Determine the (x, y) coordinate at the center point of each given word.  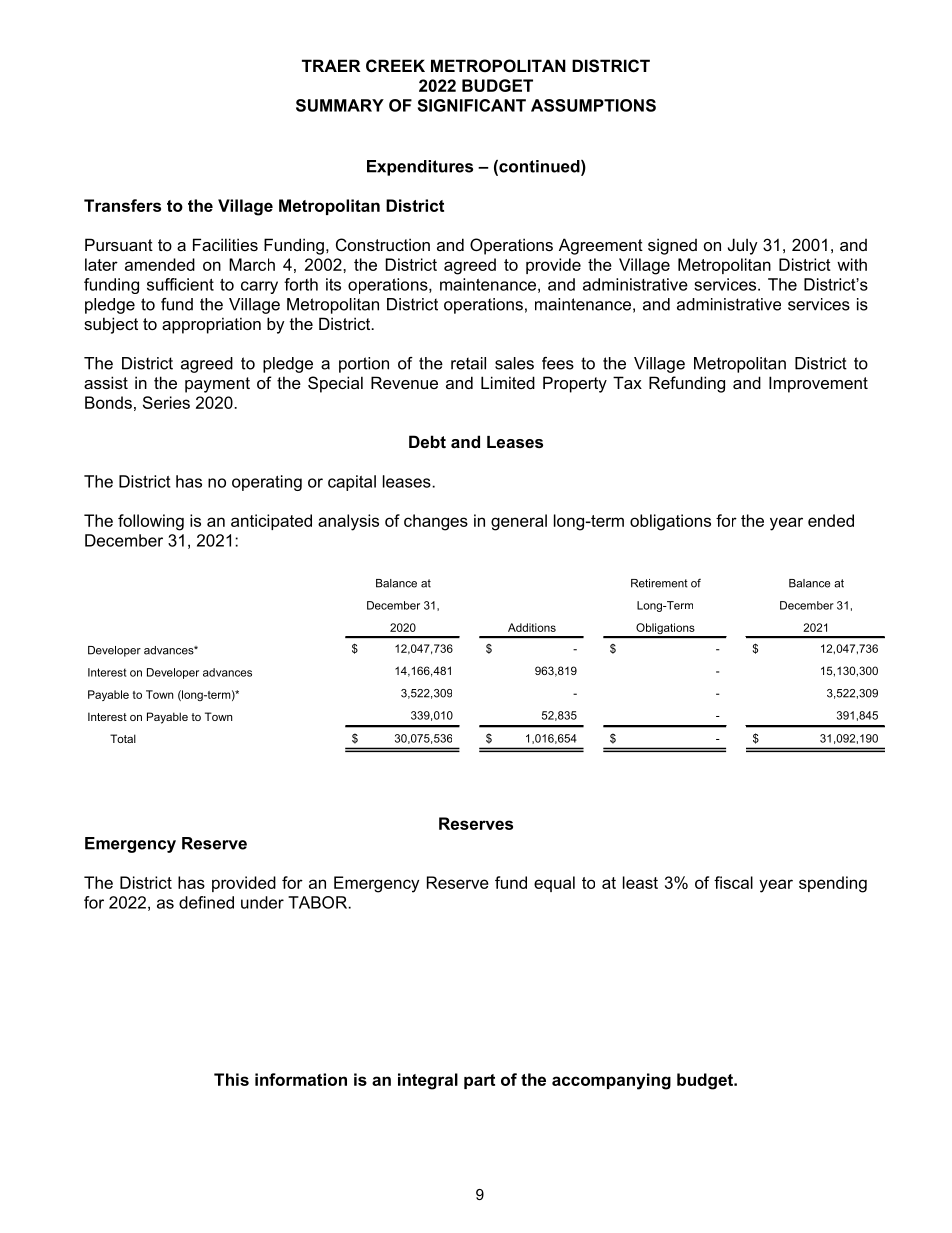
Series (166, 402)
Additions (532, 627)
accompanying (611, 1081)
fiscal (733, 882)
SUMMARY (340, 105)
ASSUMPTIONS (593, 105)
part (479, 1081)
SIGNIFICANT (472, 105)
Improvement (818, 384)
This (231, 1079)
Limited (508, 382)
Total (123, 738)
